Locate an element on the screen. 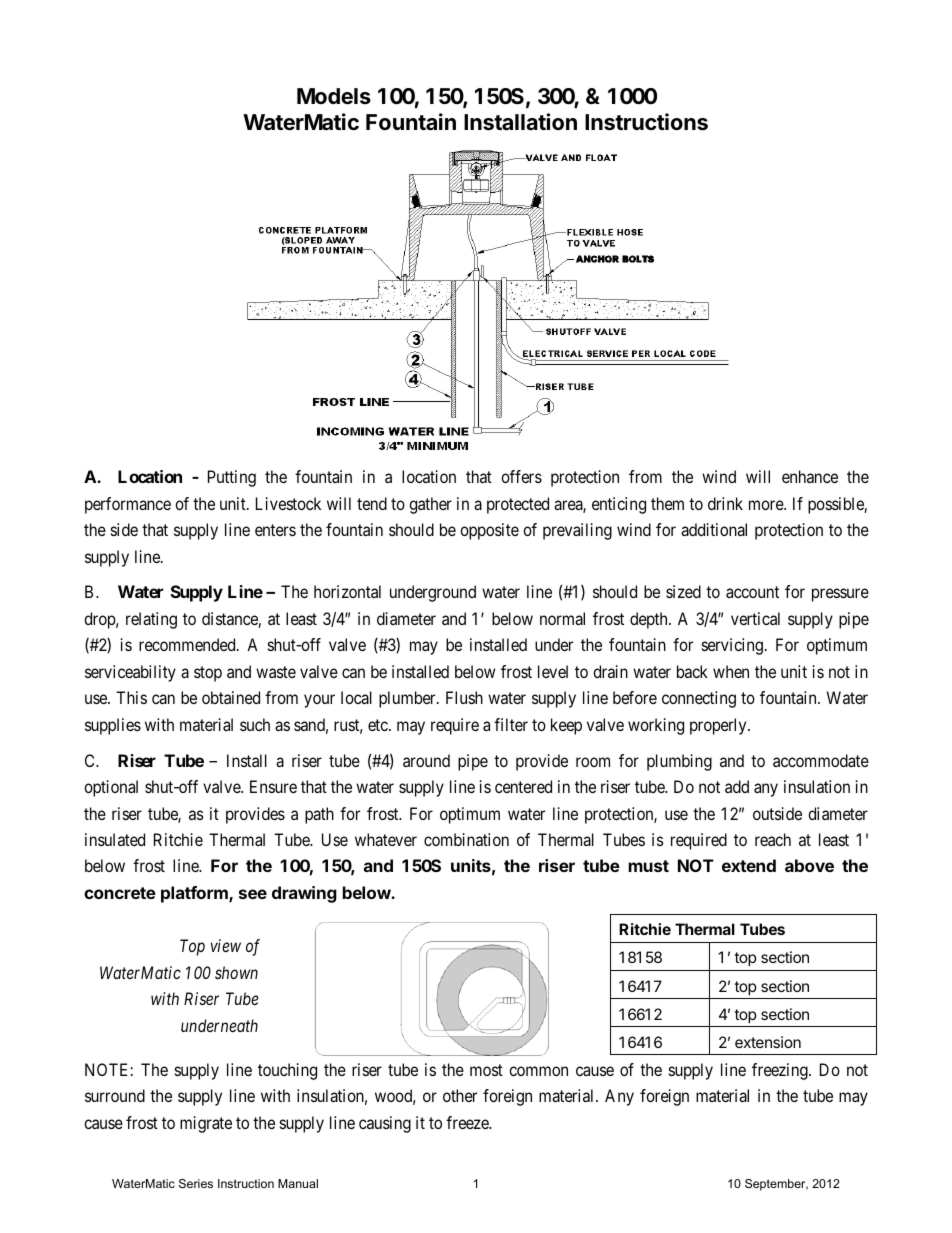 Image resolution: width=952 pixels, height=1233 pixels. Models is located at coordinates (334, 96).
